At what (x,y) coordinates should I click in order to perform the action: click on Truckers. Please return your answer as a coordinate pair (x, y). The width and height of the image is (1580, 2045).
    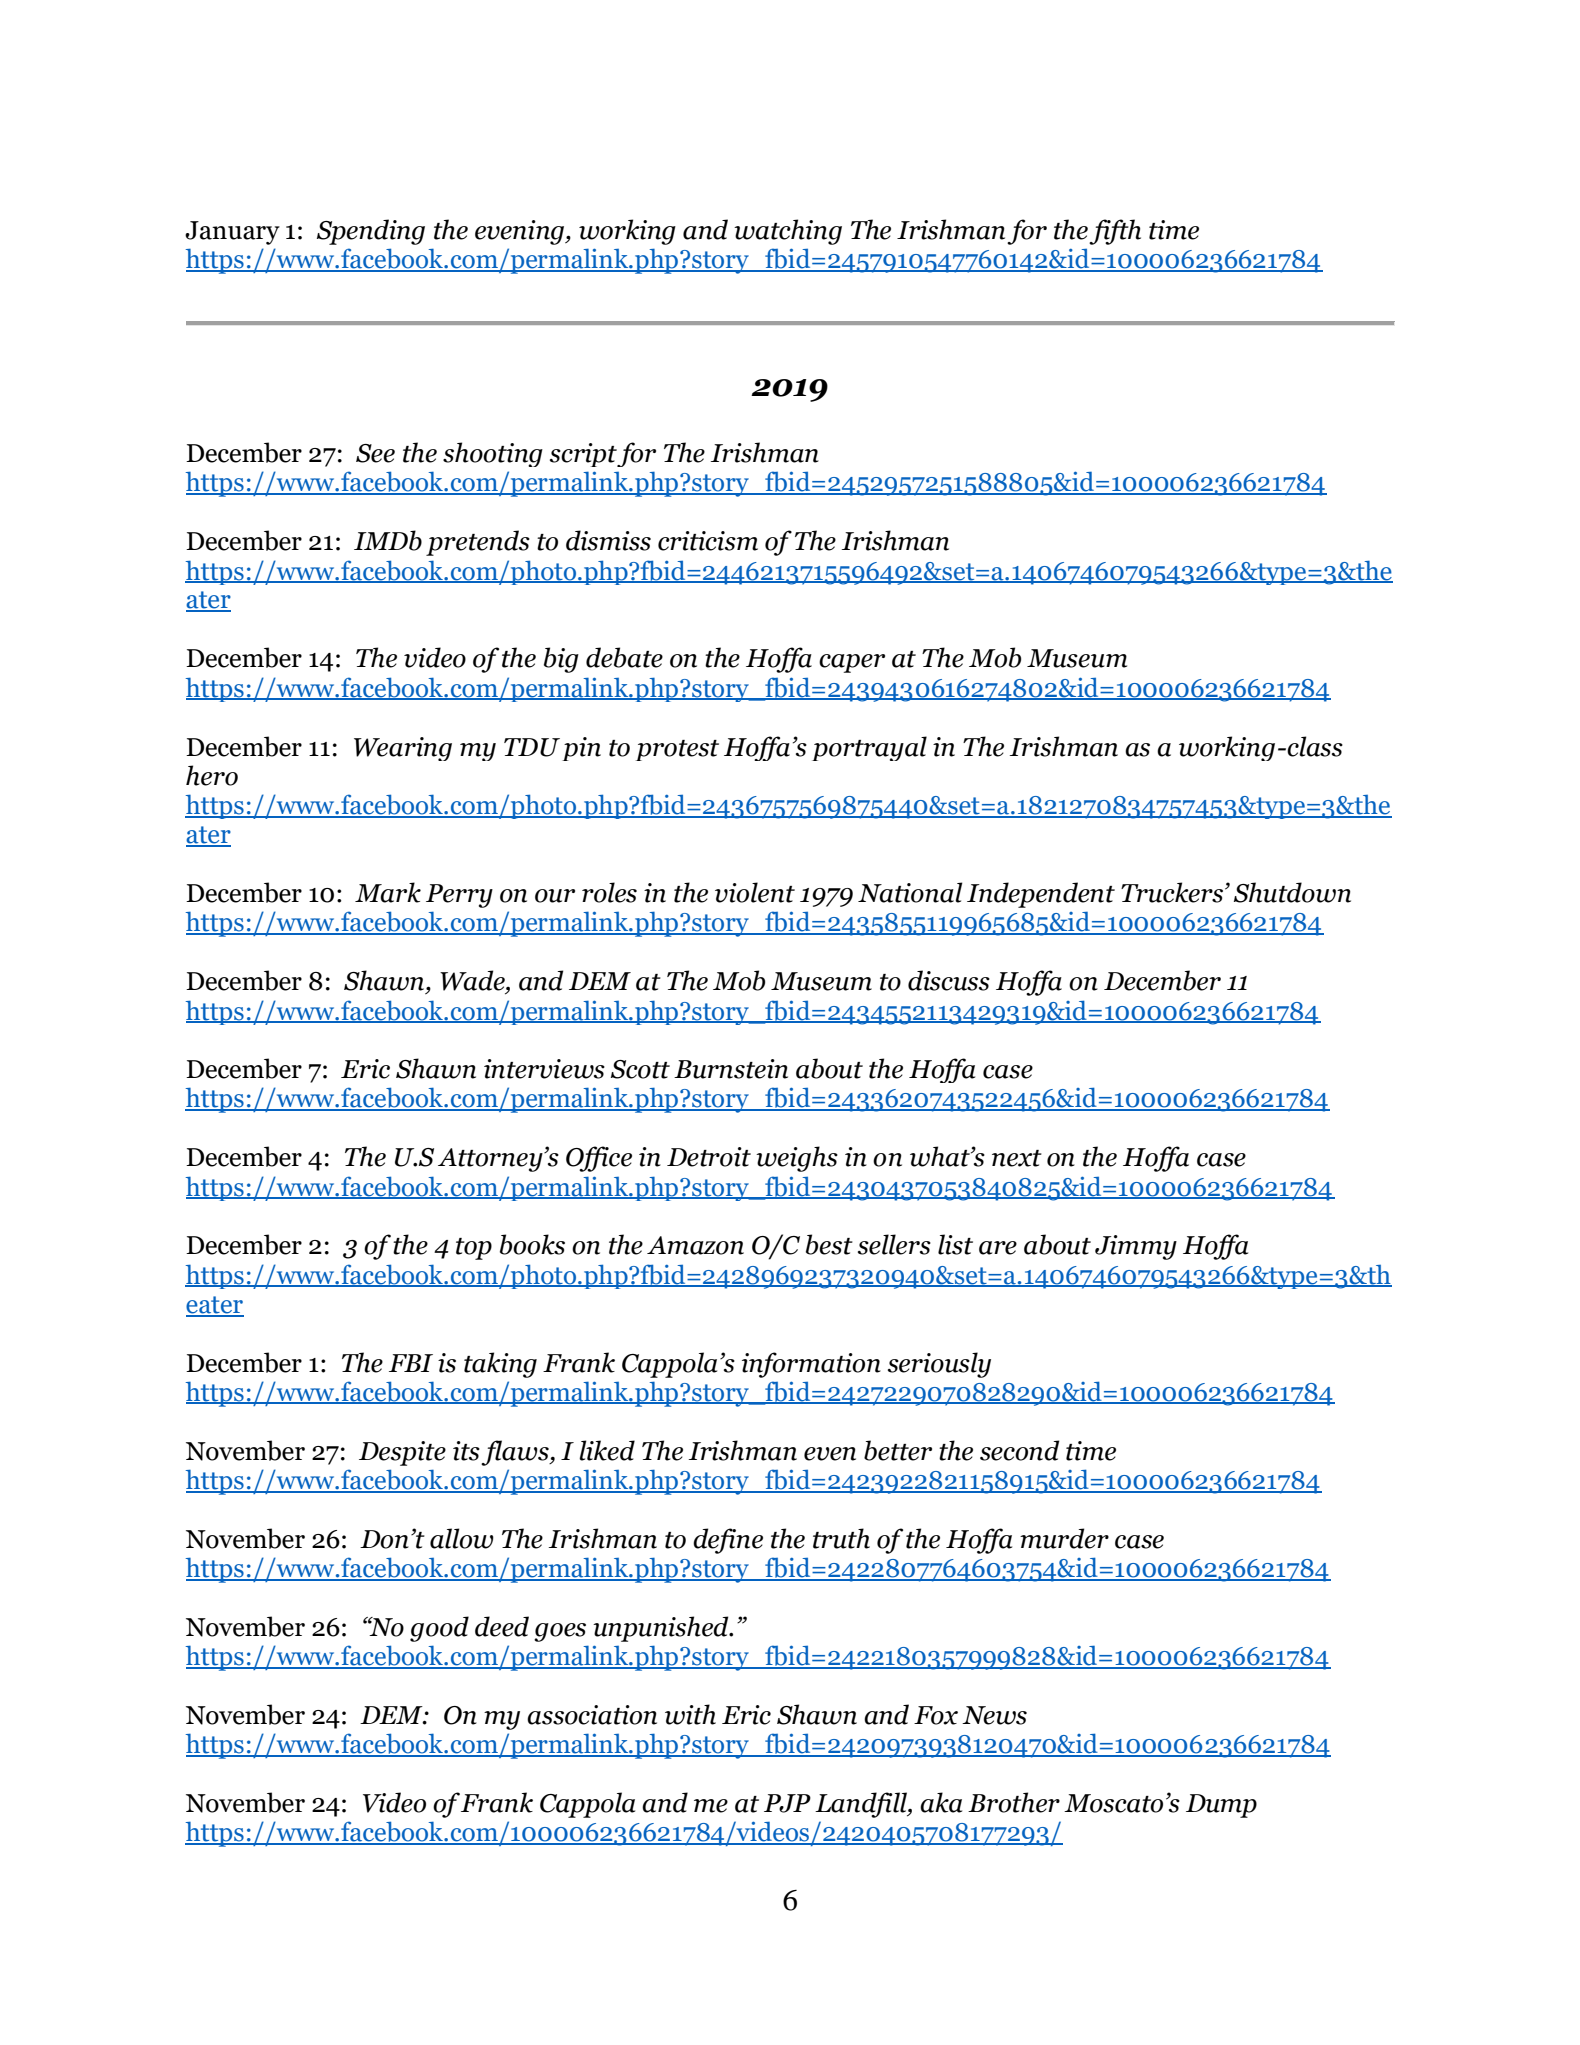
    Looking at the image, I should click on (1172, 892).
